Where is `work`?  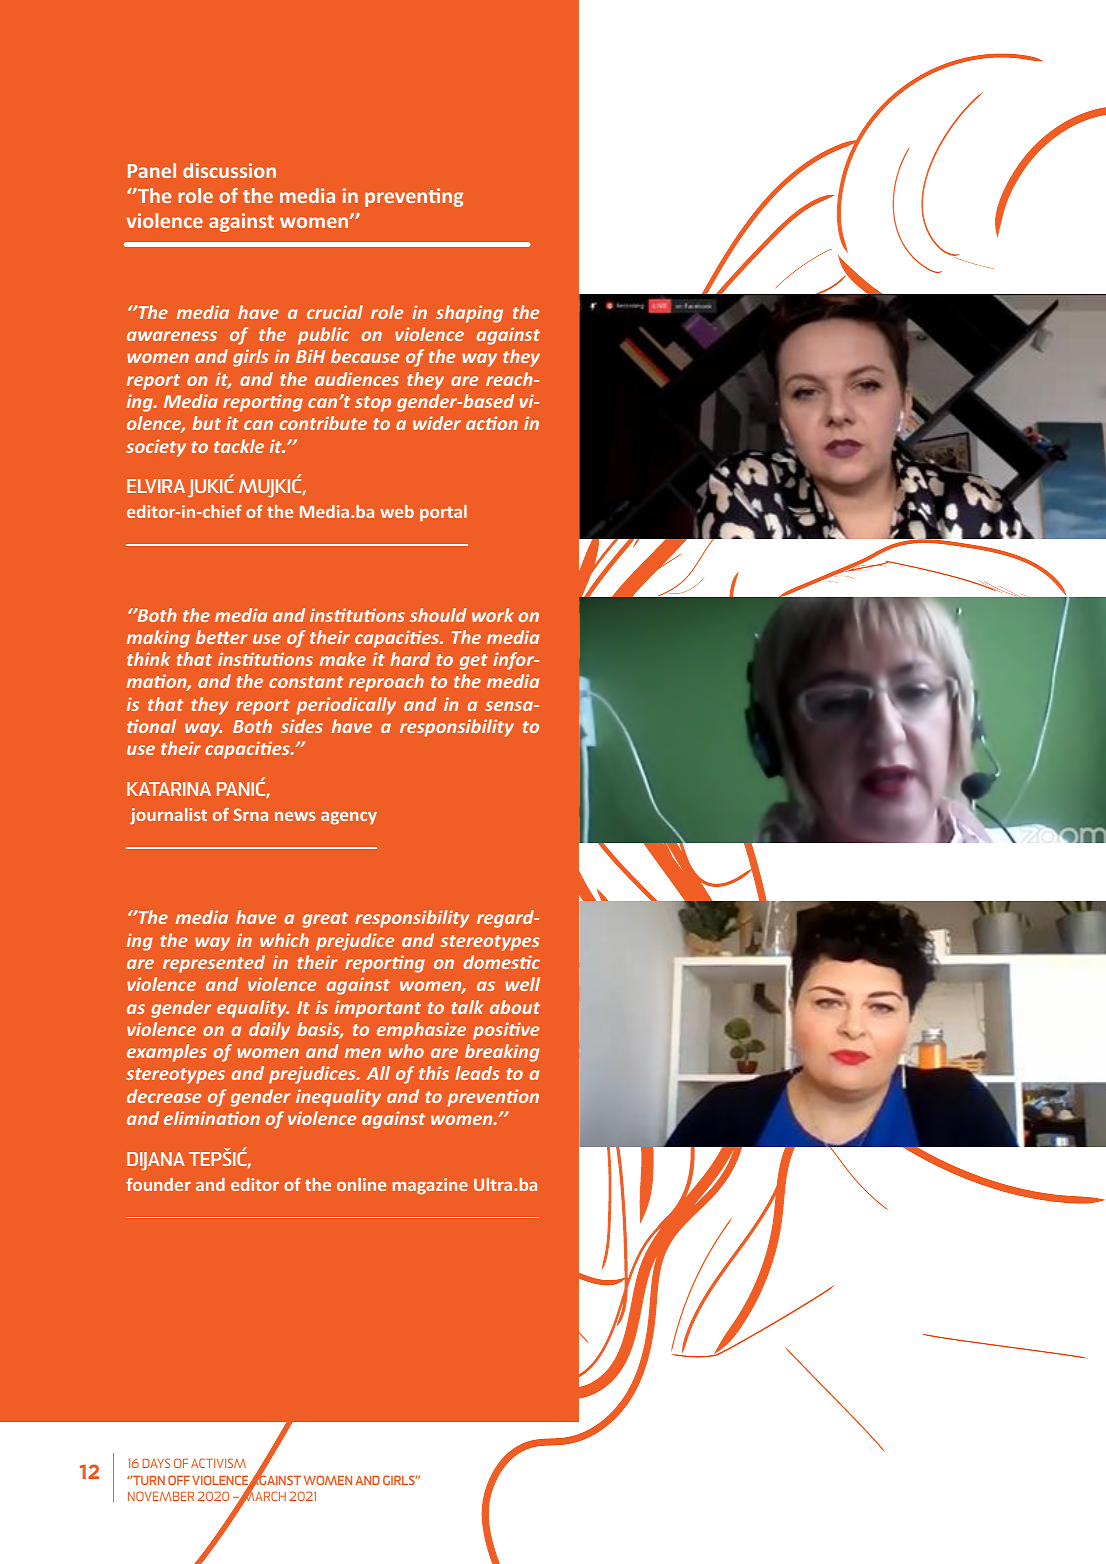
work is located at coordinates (493, 615).
